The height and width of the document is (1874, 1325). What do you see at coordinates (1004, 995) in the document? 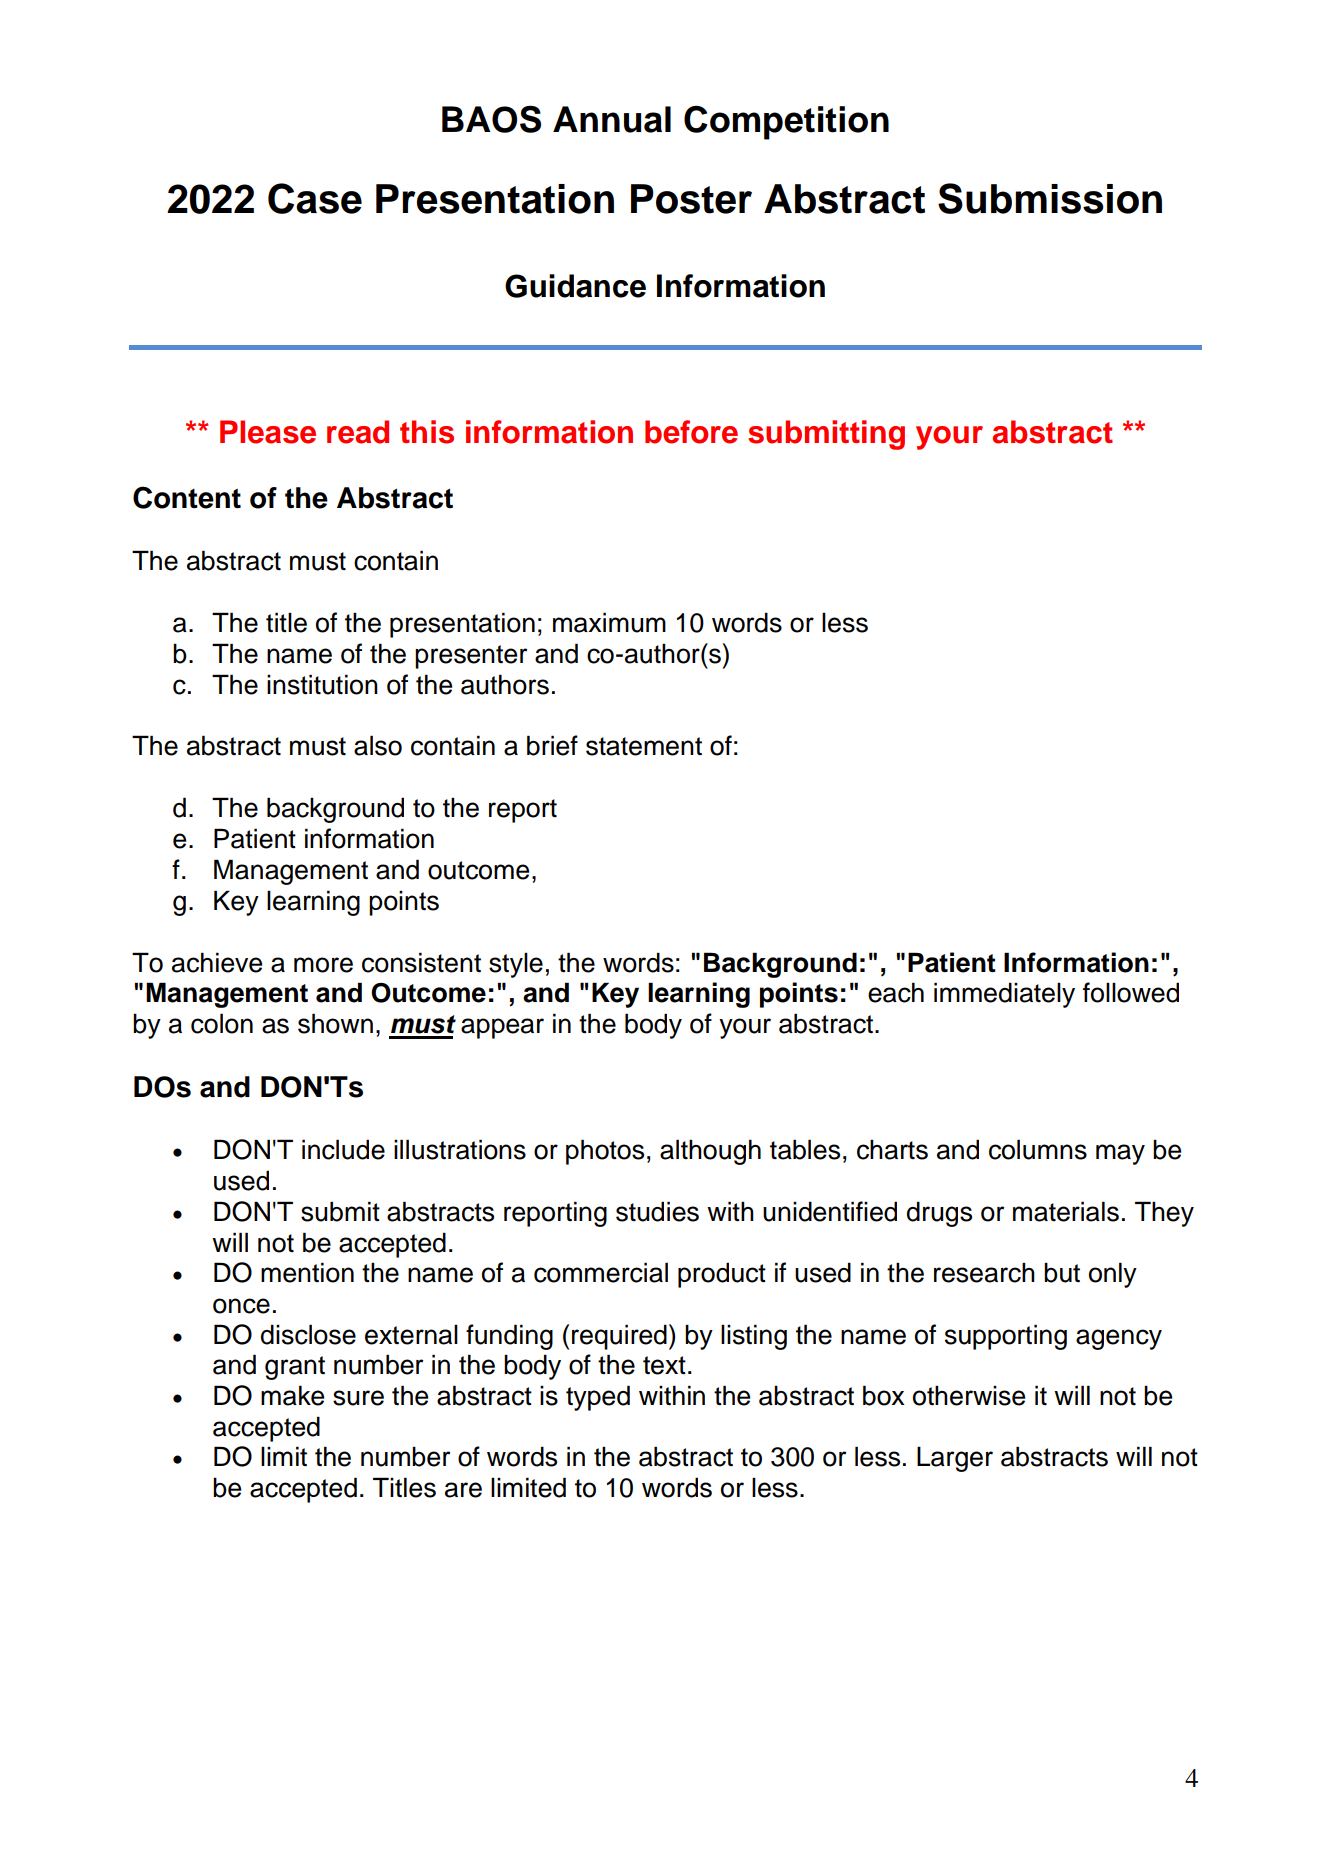
I see `immediately` at bounding box center [1004, 995].
